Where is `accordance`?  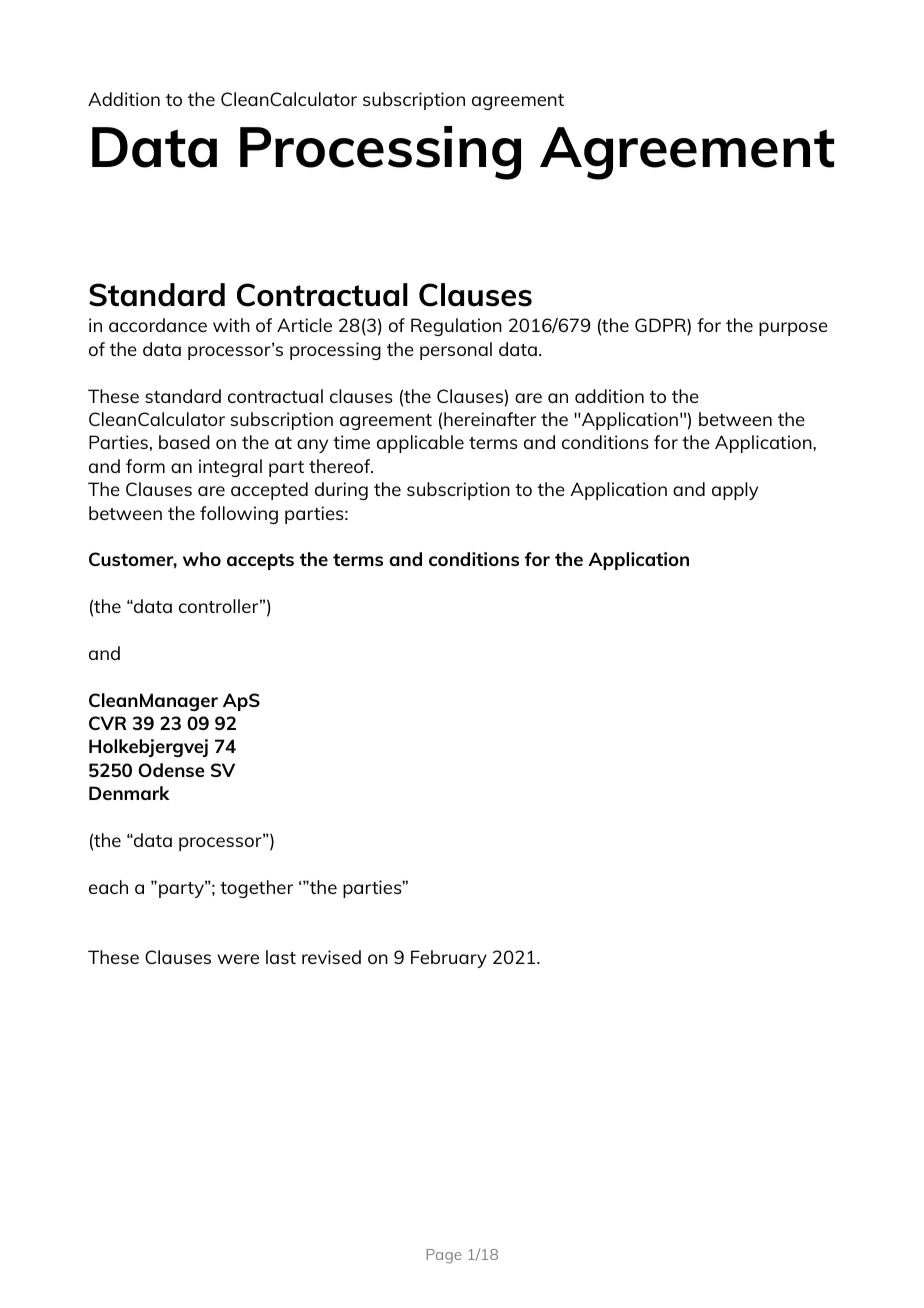
accordance is located at coordinates (158, 325).
